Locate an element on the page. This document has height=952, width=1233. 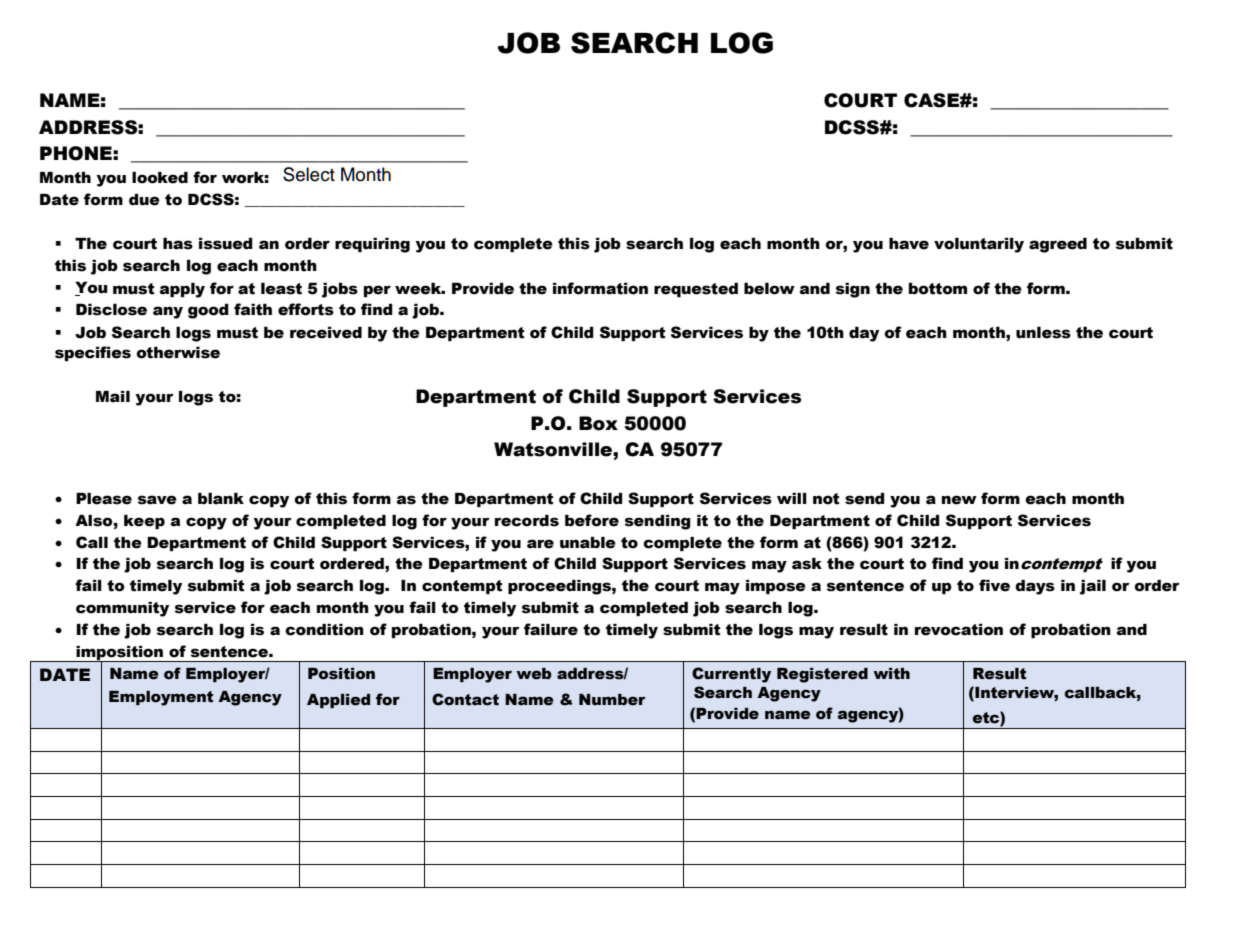
Employment is located at coordinates (161, 698).
